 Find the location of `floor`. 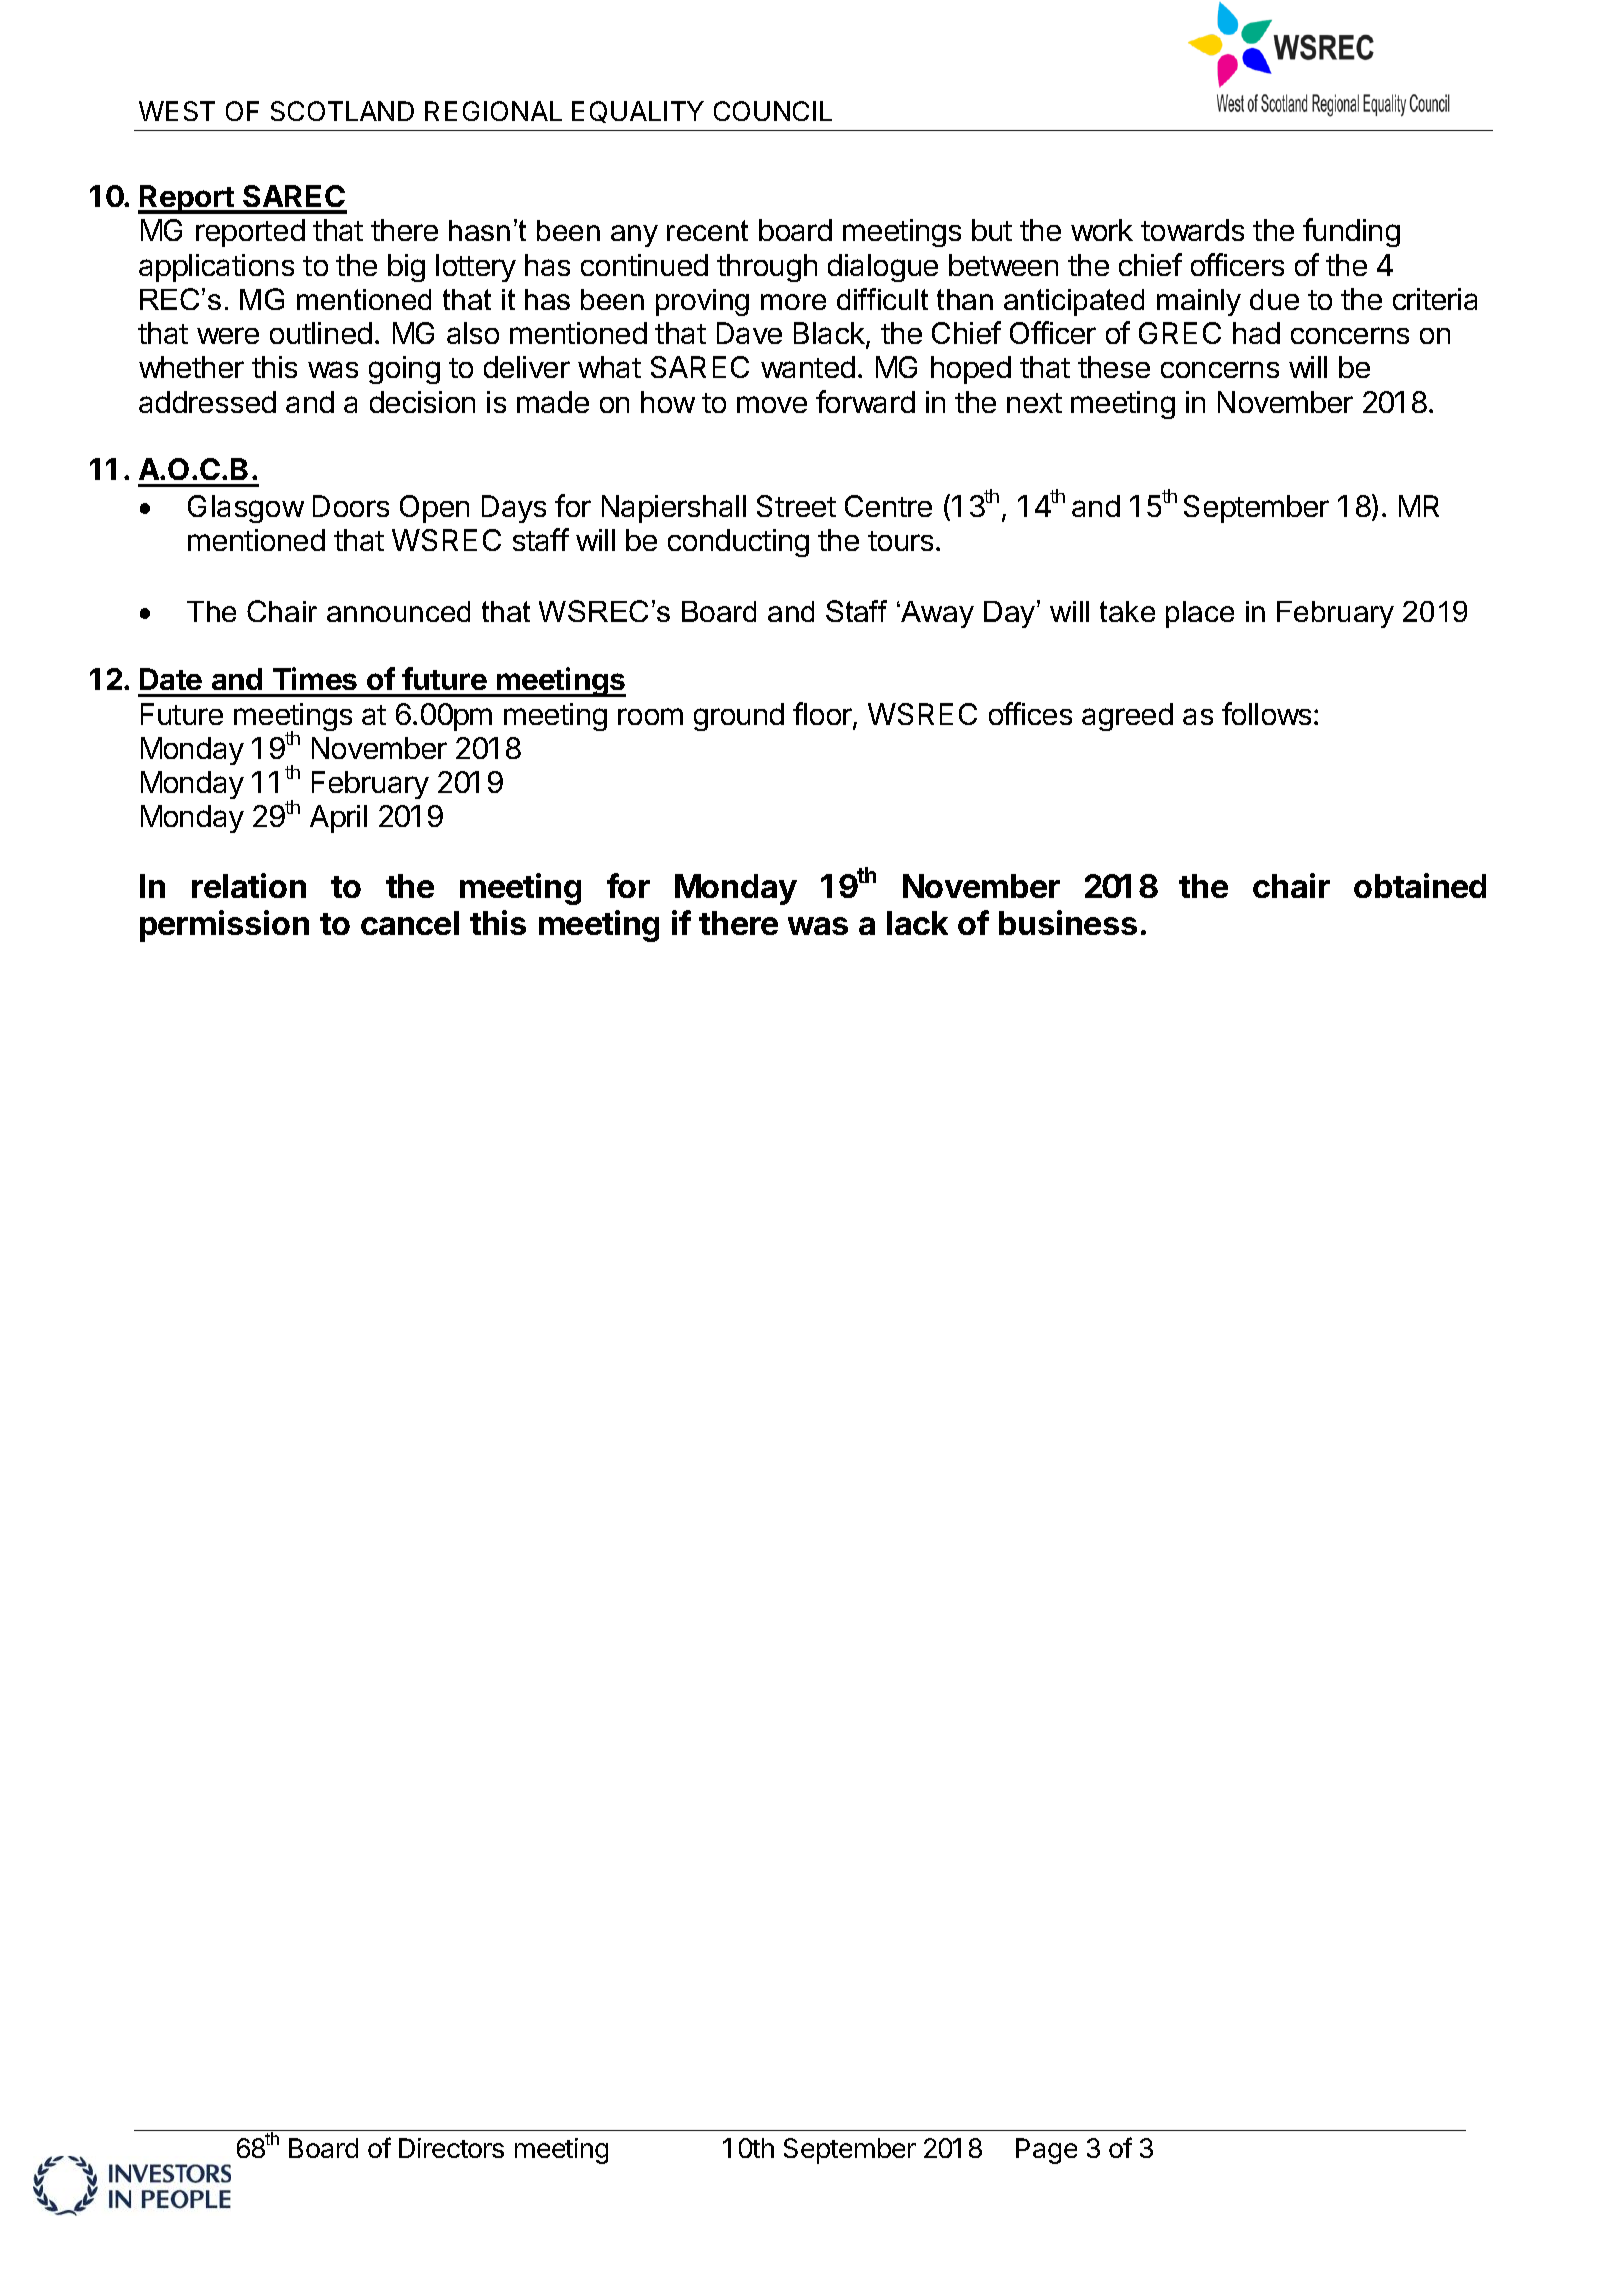

floor is located at coordinates (823, 715).
